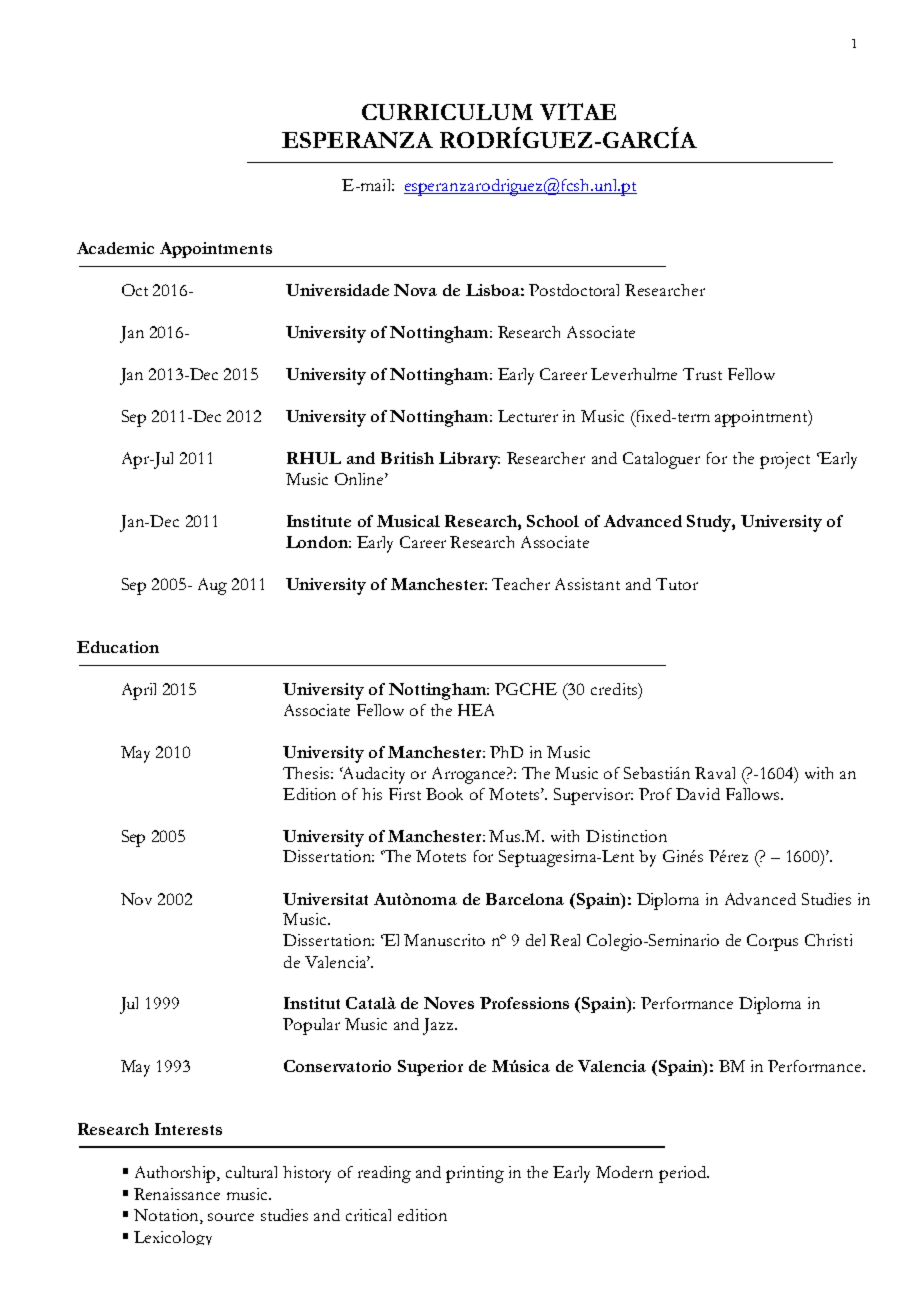  What do you see at coordinates (176, 1174) in the document?
I see `Authorship` at bounding box center [176, 1174].
